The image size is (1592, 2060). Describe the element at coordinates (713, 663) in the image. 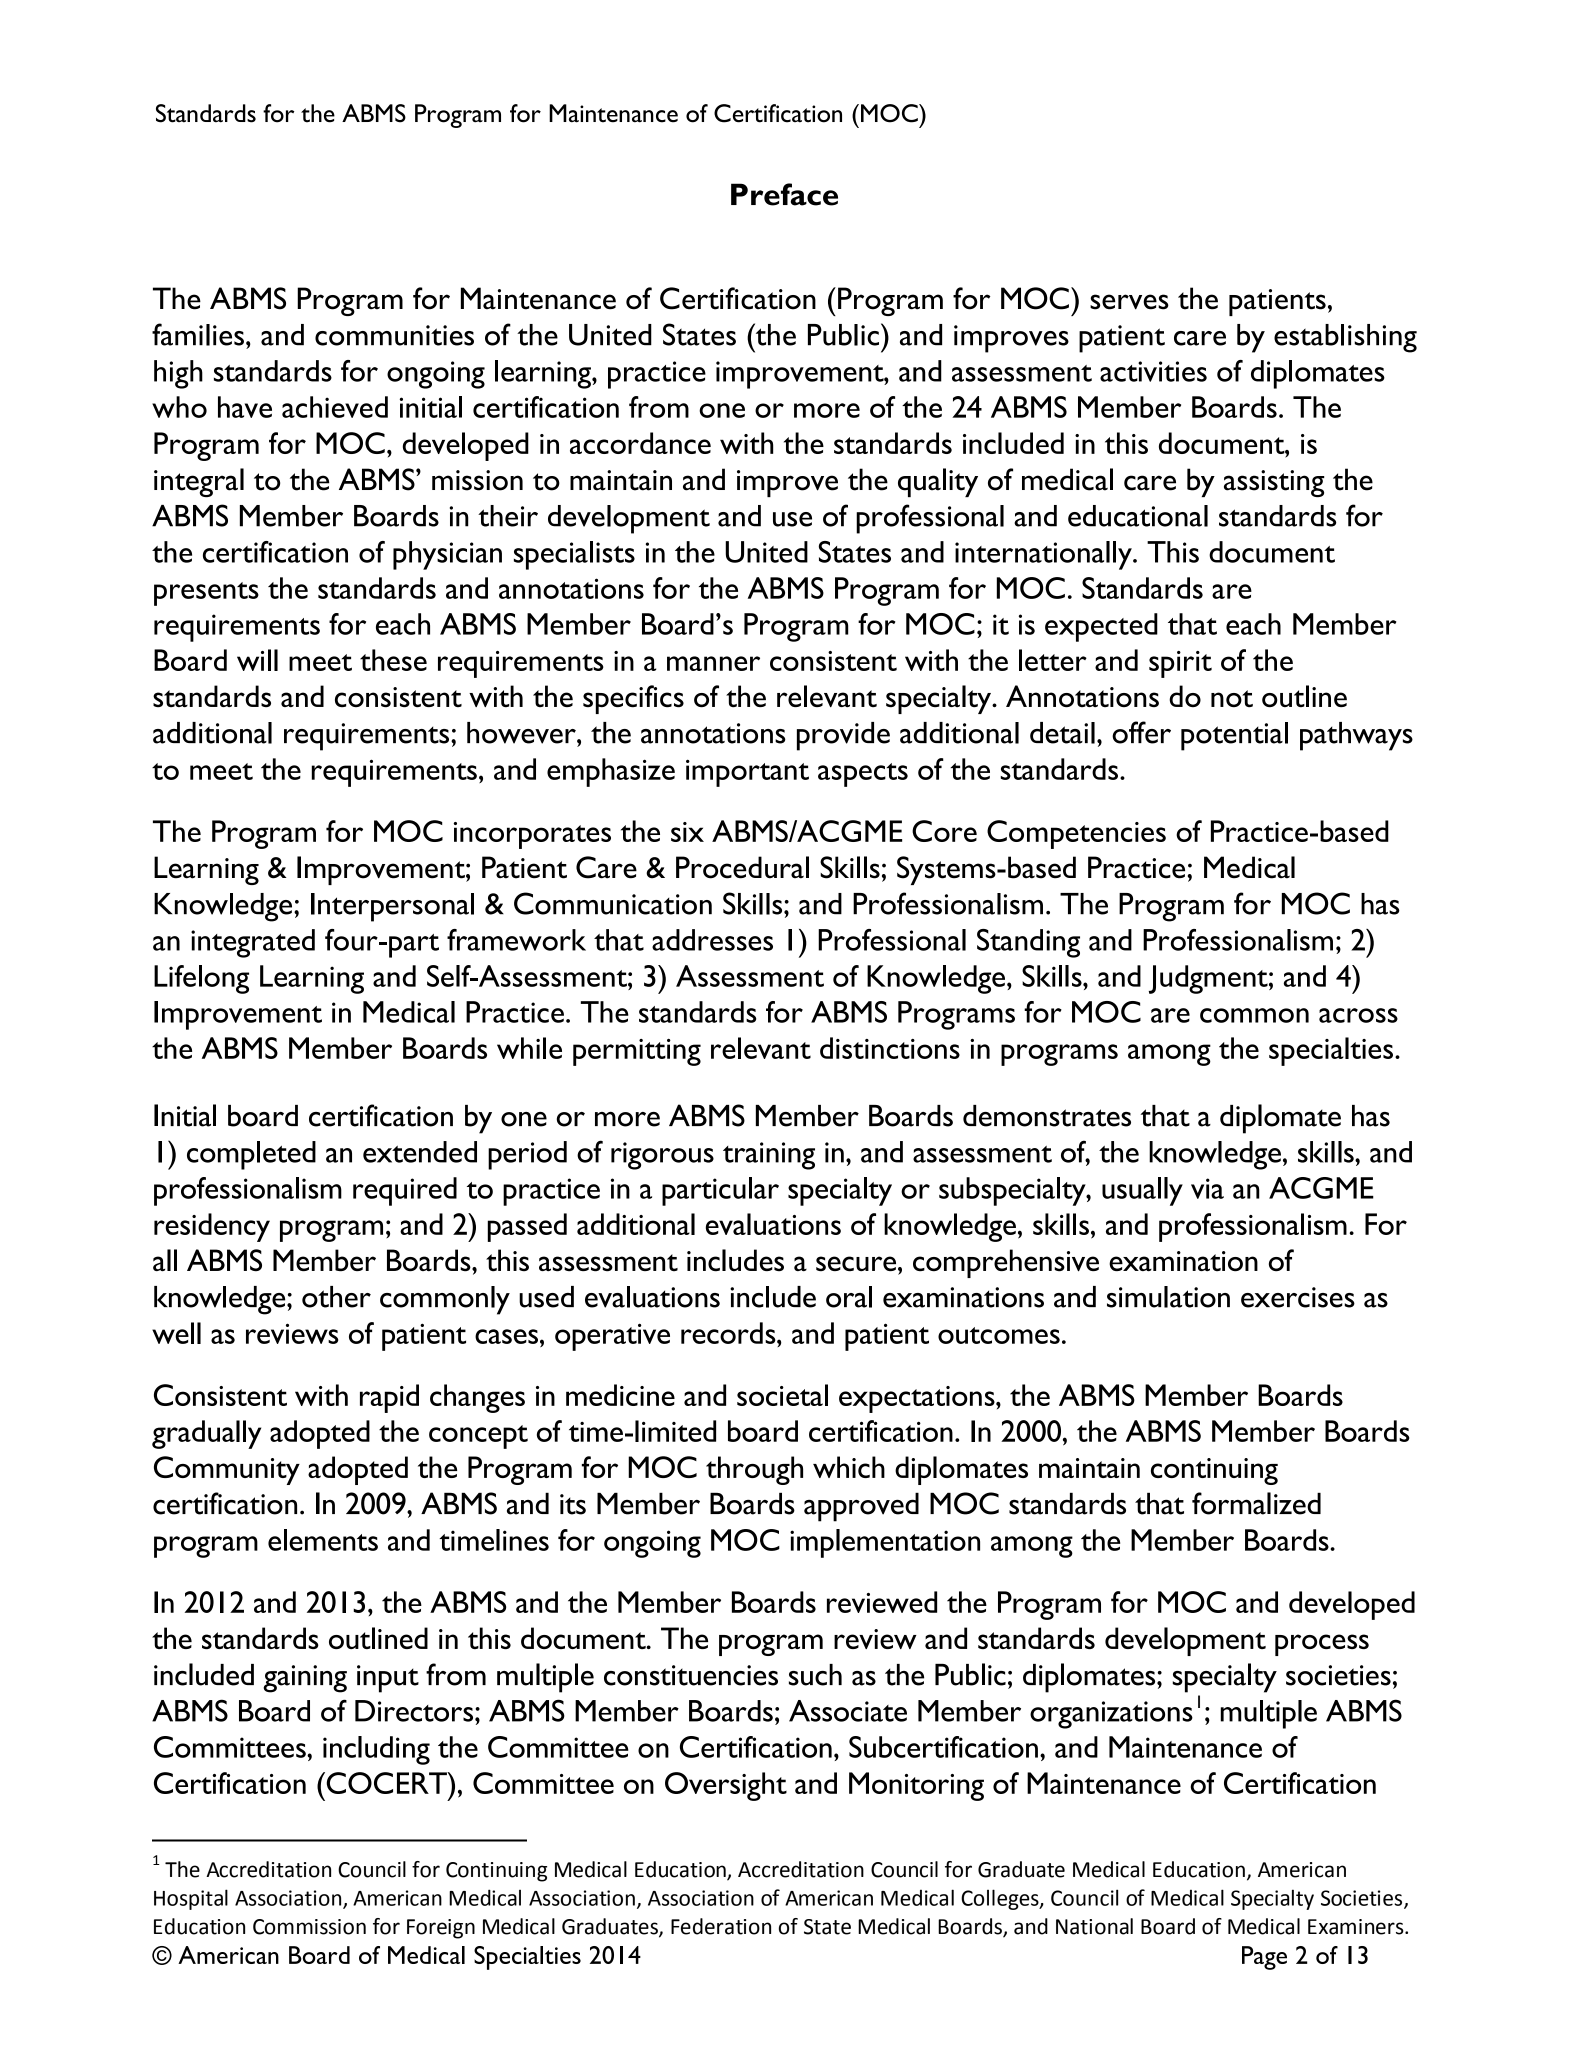

I see `manner` at that location.
